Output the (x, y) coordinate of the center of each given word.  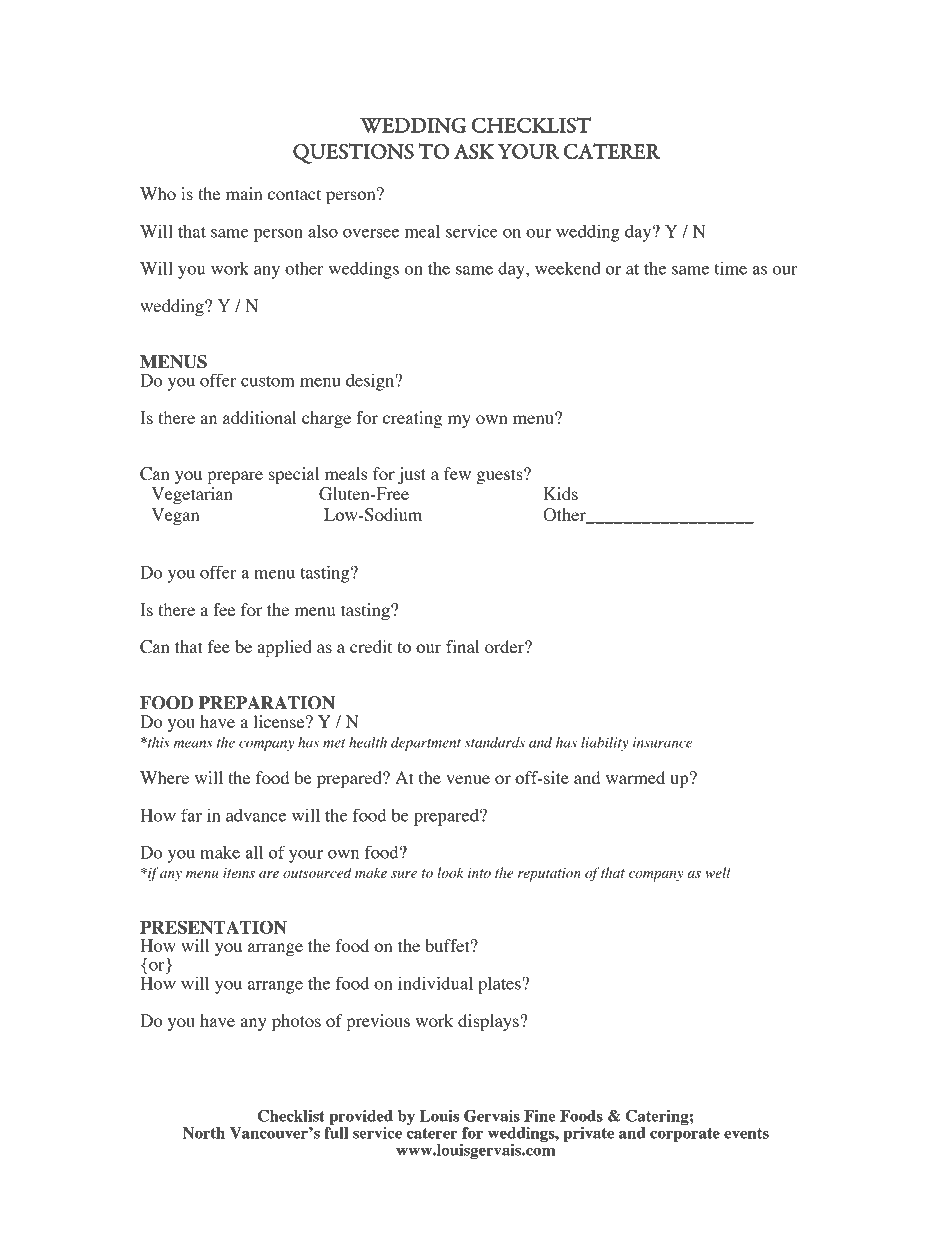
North (204, 1133)
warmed (635, 777)
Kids (561, 493)
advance (256, 815)
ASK (474, 151)
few (457, 473)
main (244, 193)
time (731, 268)
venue (468, 779)
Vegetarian (192, 495)
